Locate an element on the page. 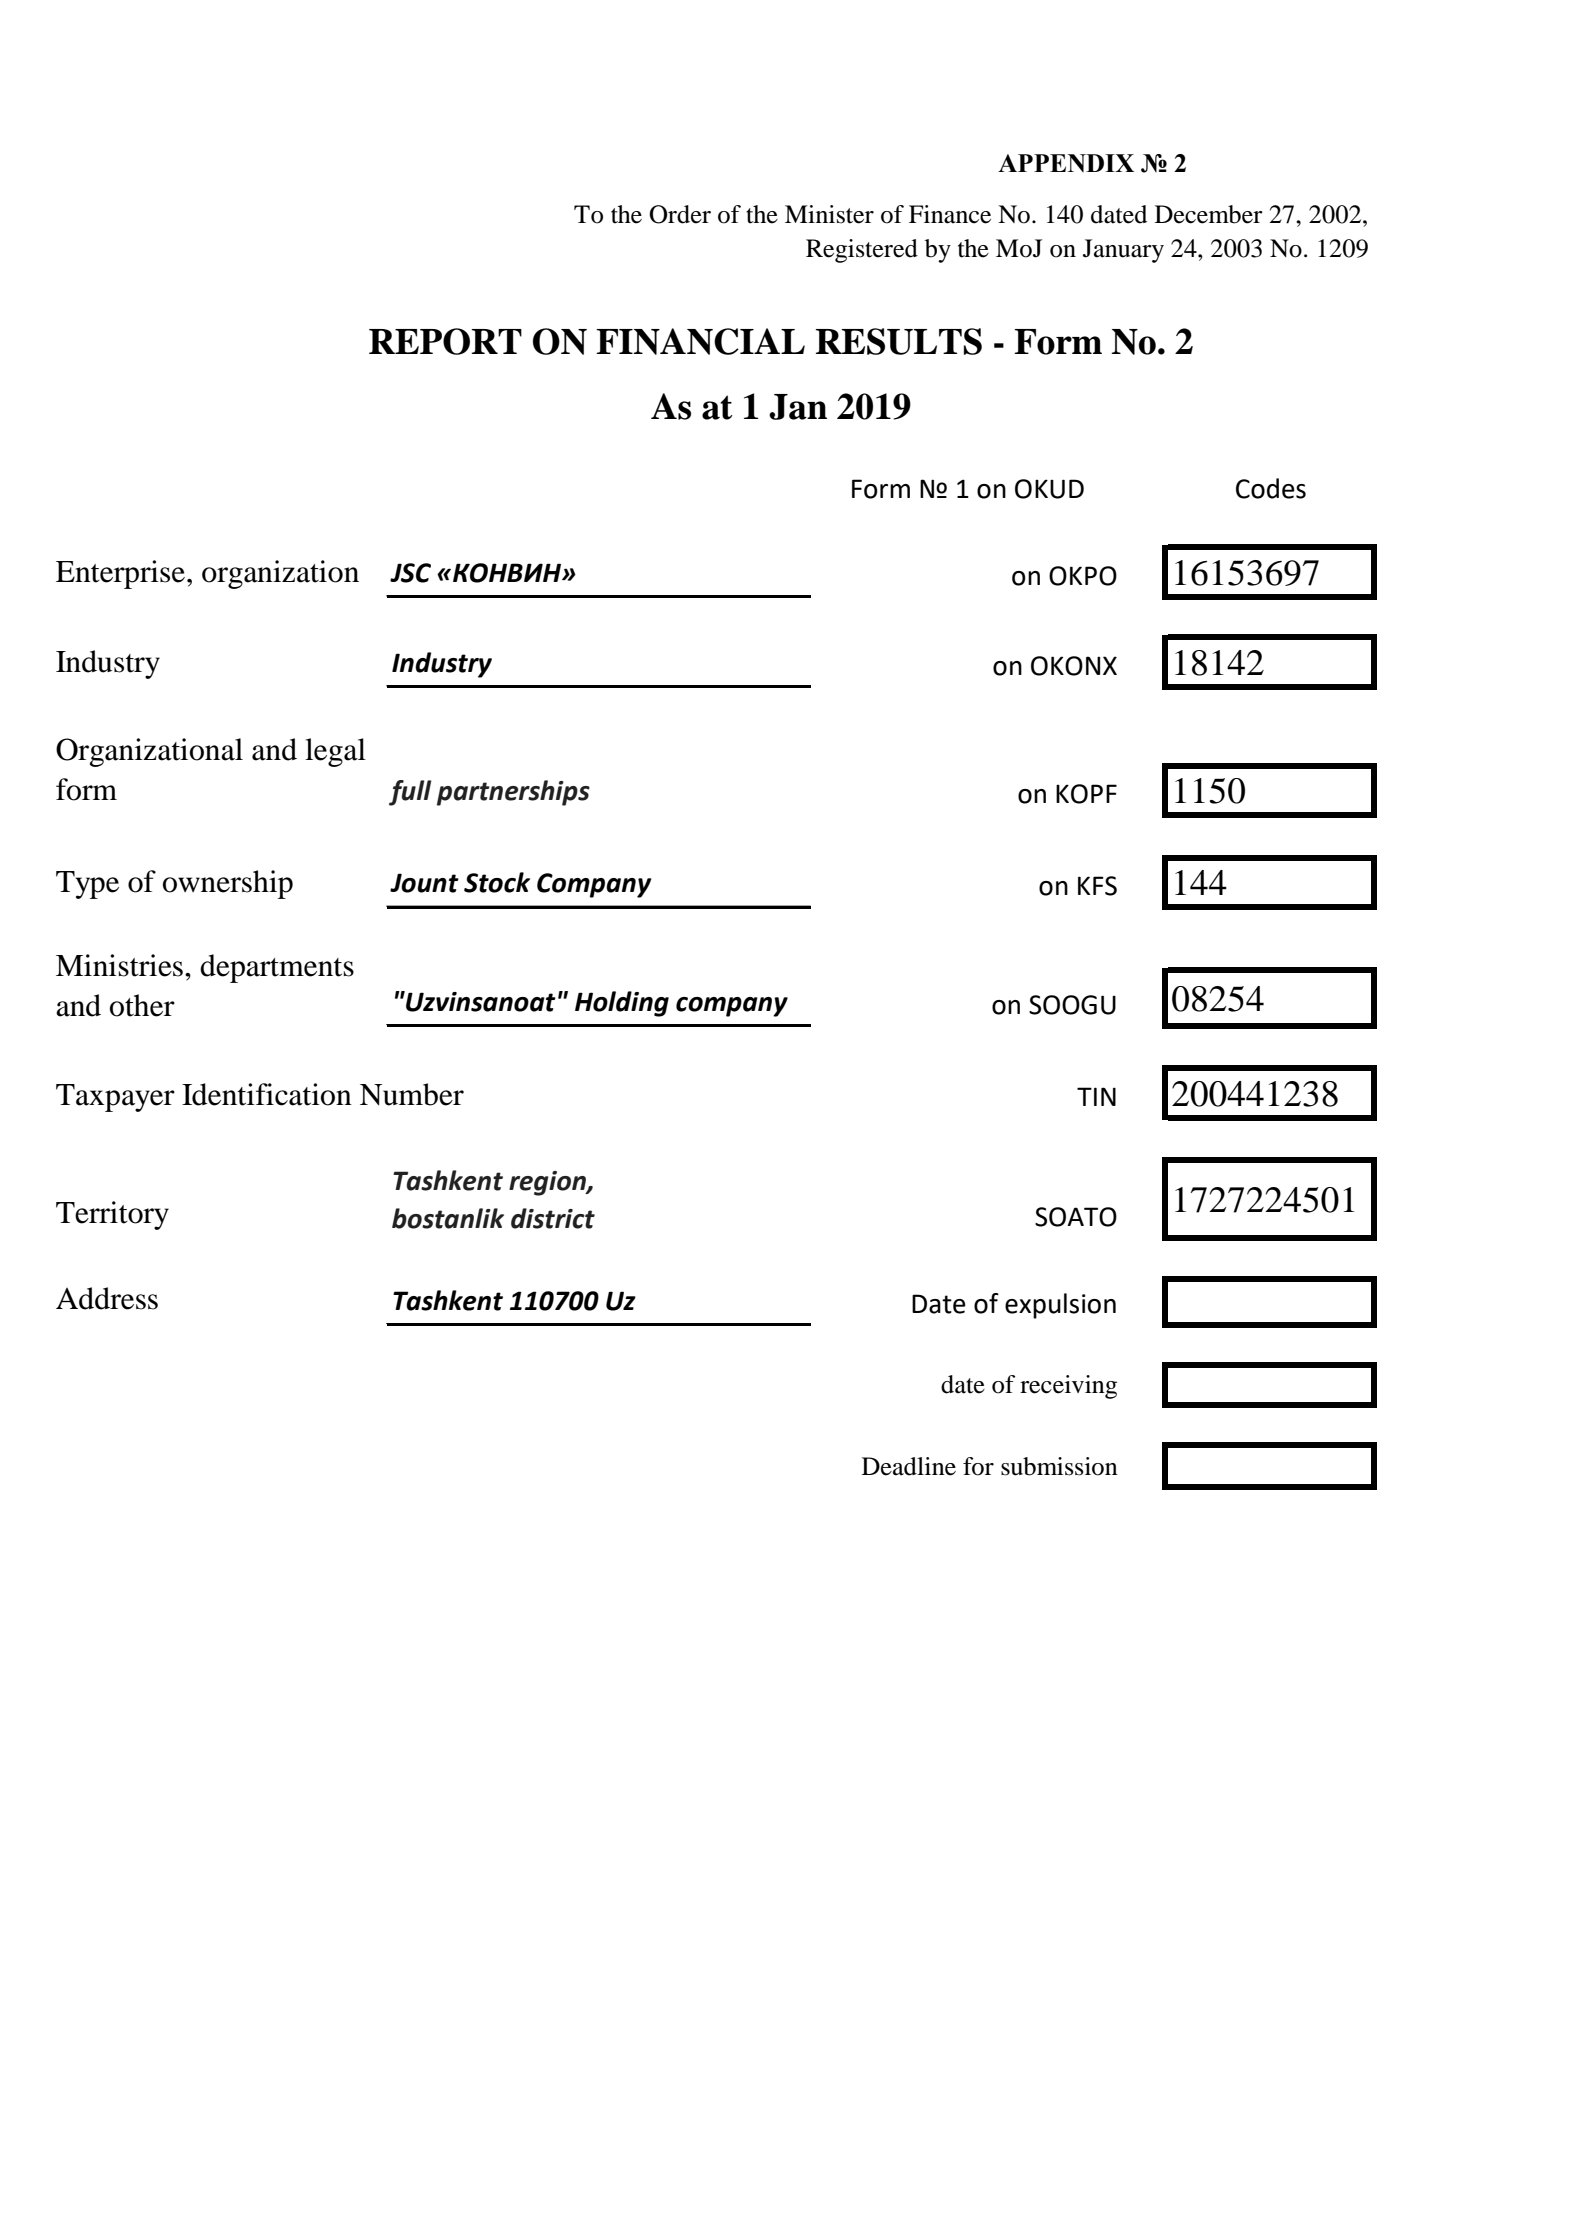 This page has height=2223, width=1572. receiving is located at coordinates (1068, 1387).
